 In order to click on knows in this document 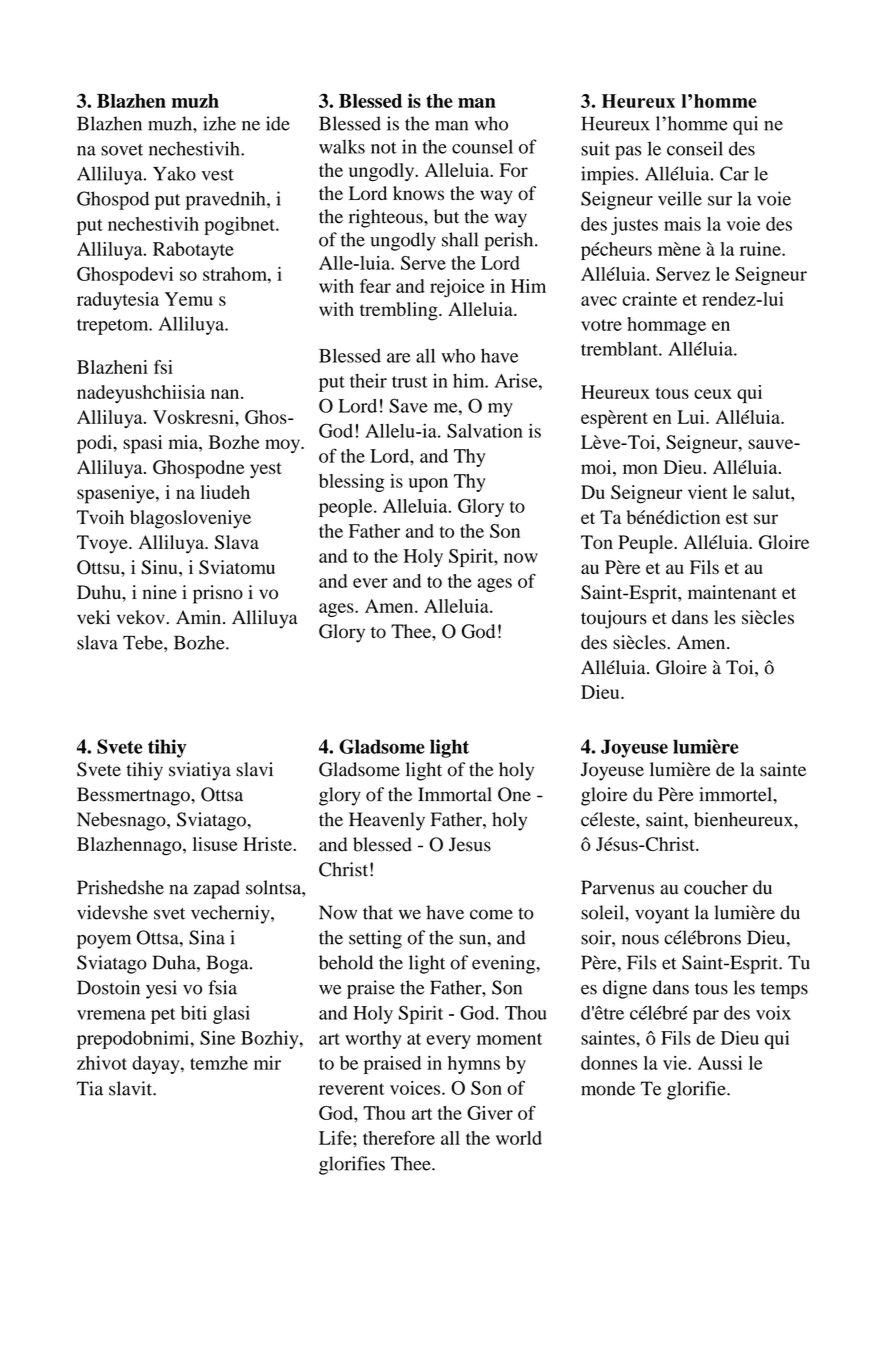, I will do `click(418, 193)`.
